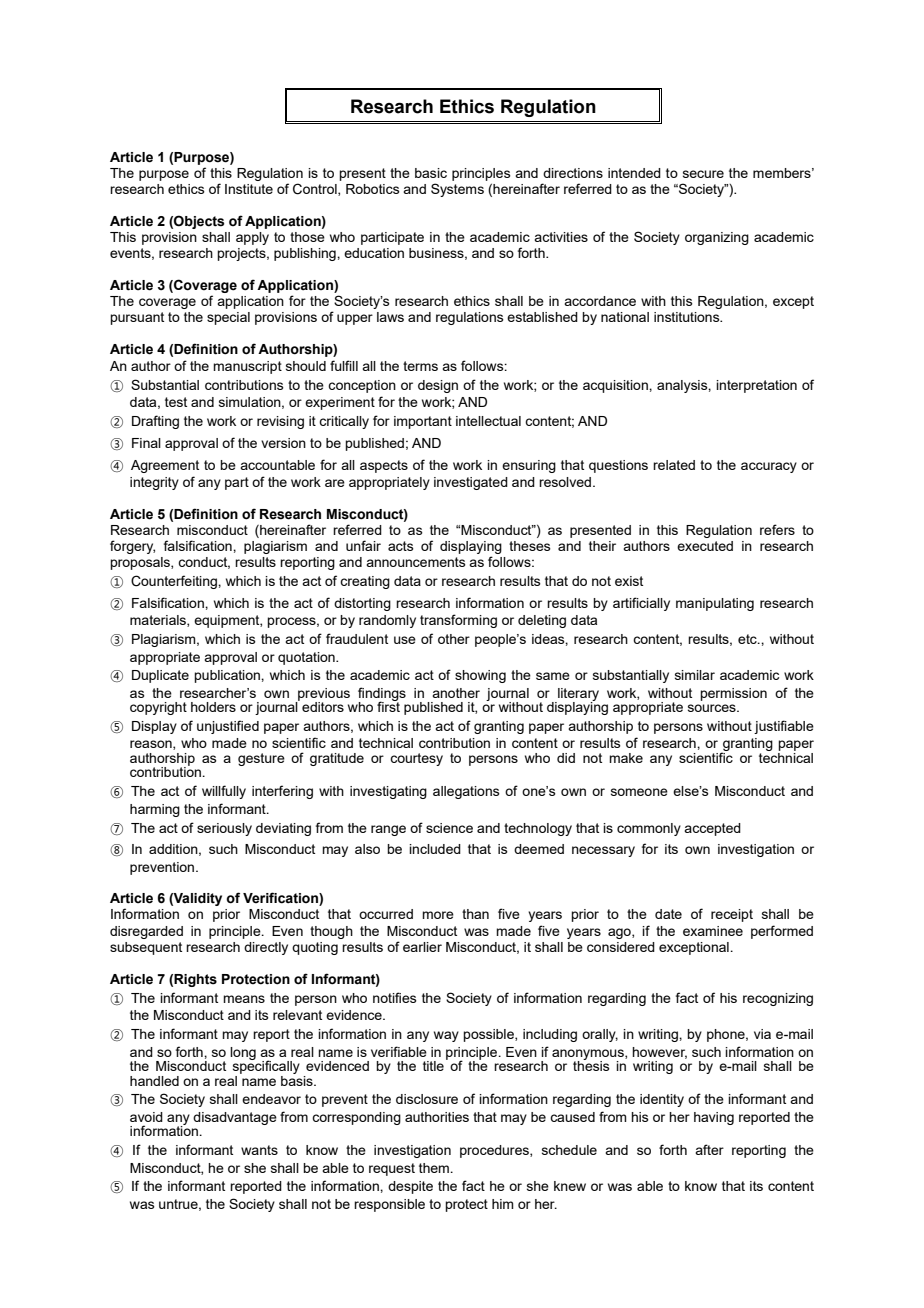 The width and height of the image is (924, 1308). What do you see at coordinates (154, 483) in the image?
I see `integrity` at bounding box center [154, 483].
